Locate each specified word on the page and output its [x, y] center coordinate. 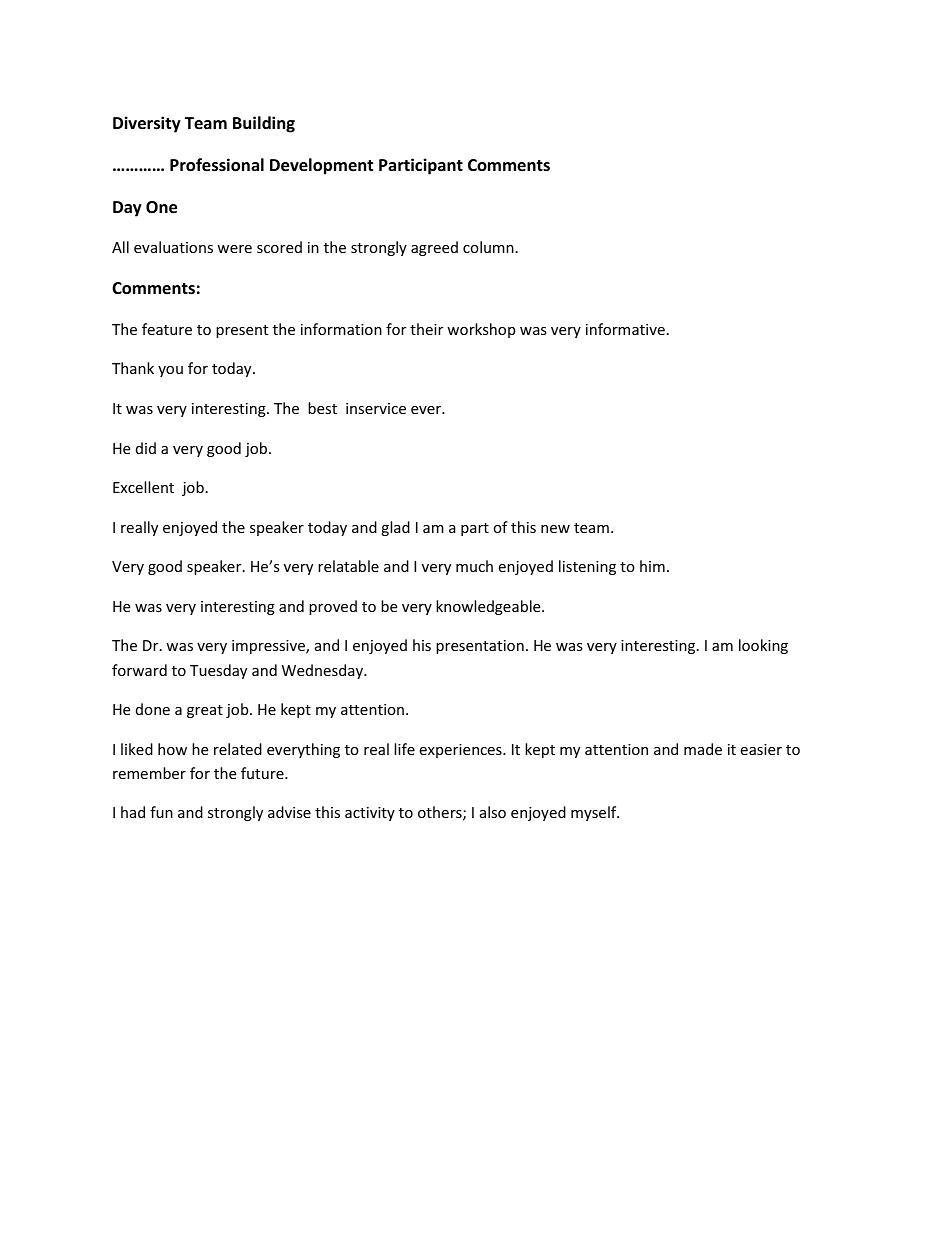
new [555, 529]
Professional [217, 165]
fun [161, 812]
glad [395, 528]
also [493, 812]
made [703, 749]
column [488, 247]
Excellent [143, 487]
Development [321, 166]
